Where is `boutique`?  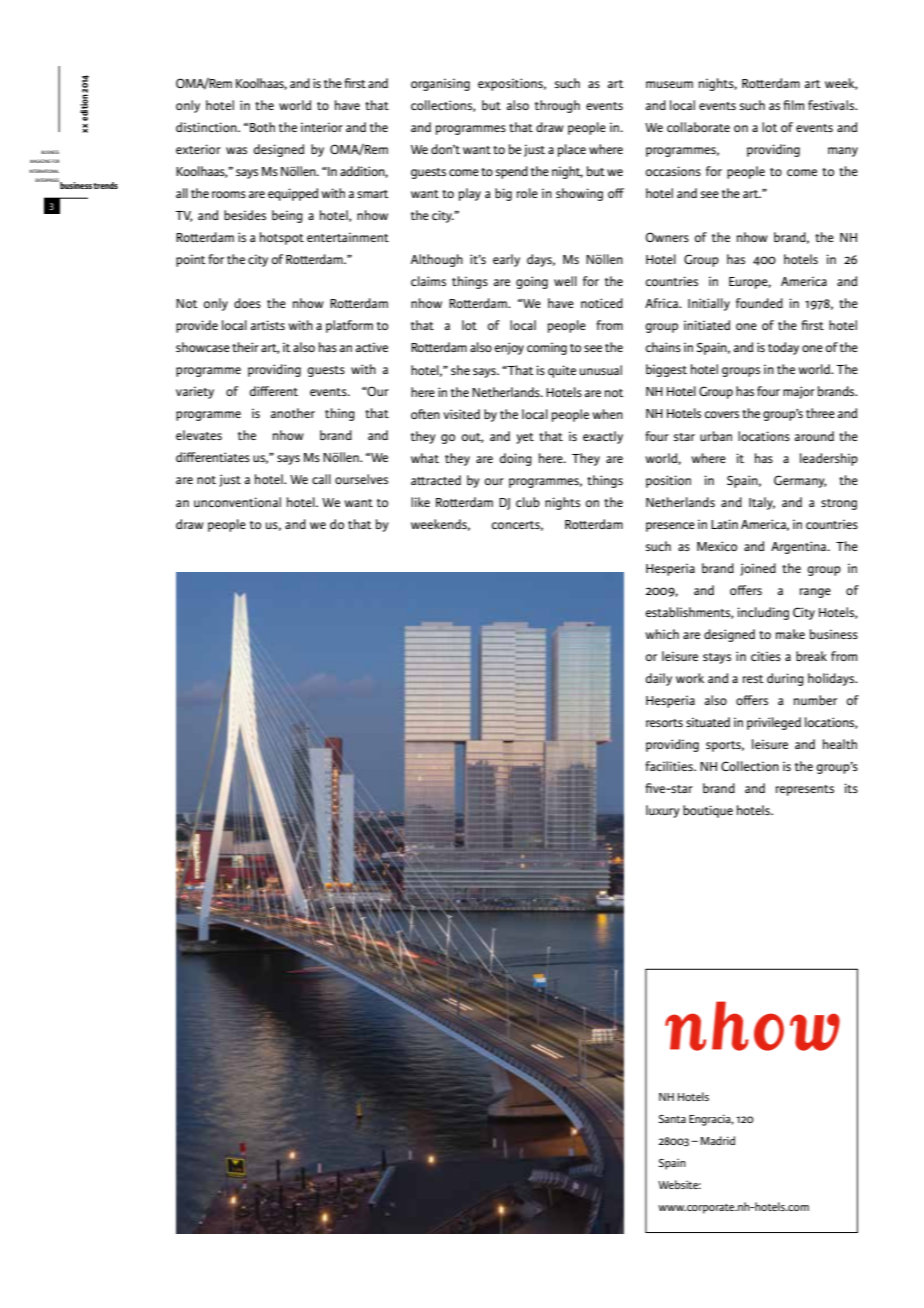
boutique is located at coordinates (708, 811).
